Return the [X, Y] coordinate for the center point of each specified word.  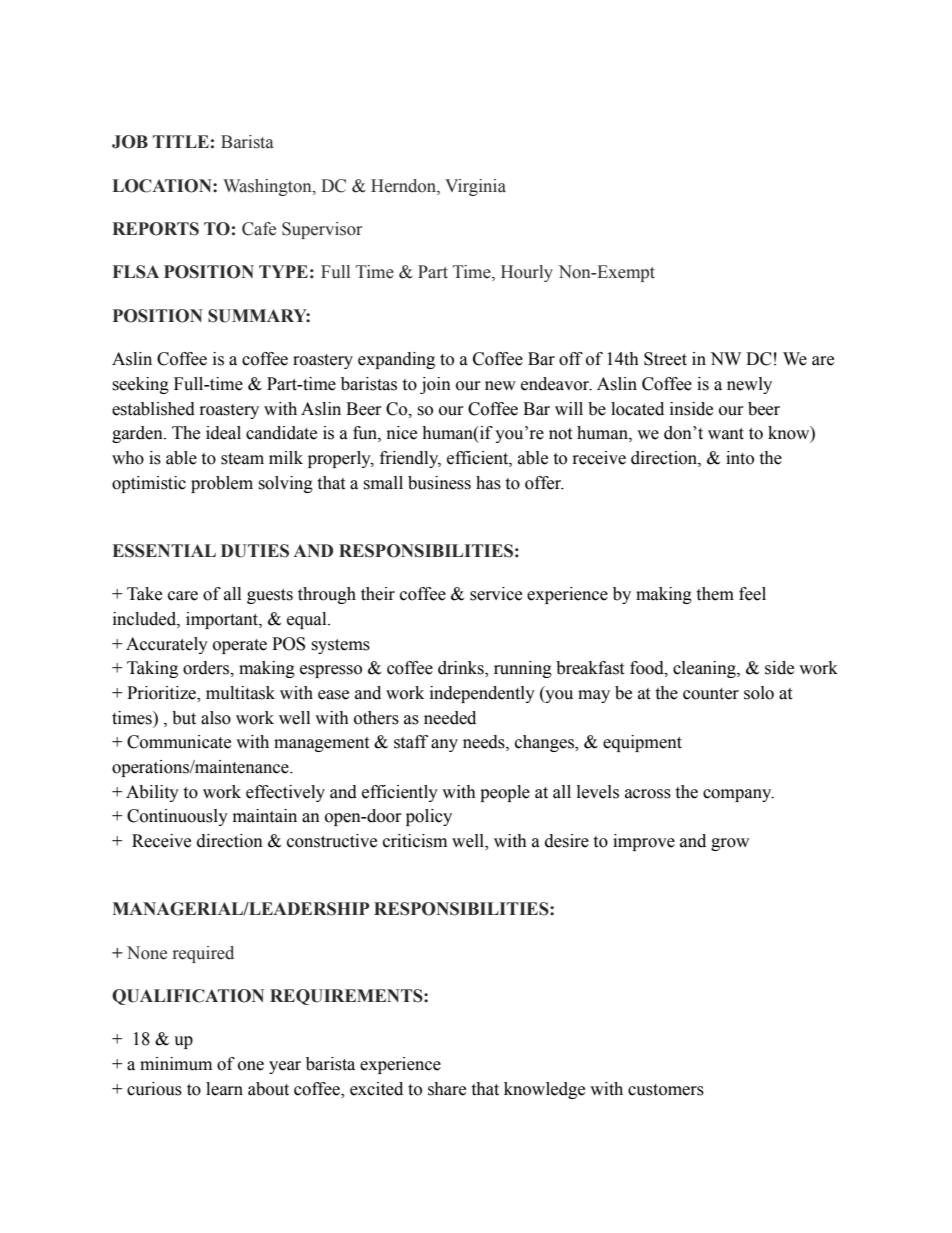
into [740, 458]
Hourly [527, 273]
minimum [176, 1064]
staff [411, 742]
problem [222, 484]
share [447, 1089]
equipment [642, 743]
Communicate [179, 742]
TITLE [181, 141]
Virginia [475, 187]
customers [666, 1090]
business [439, 483]
